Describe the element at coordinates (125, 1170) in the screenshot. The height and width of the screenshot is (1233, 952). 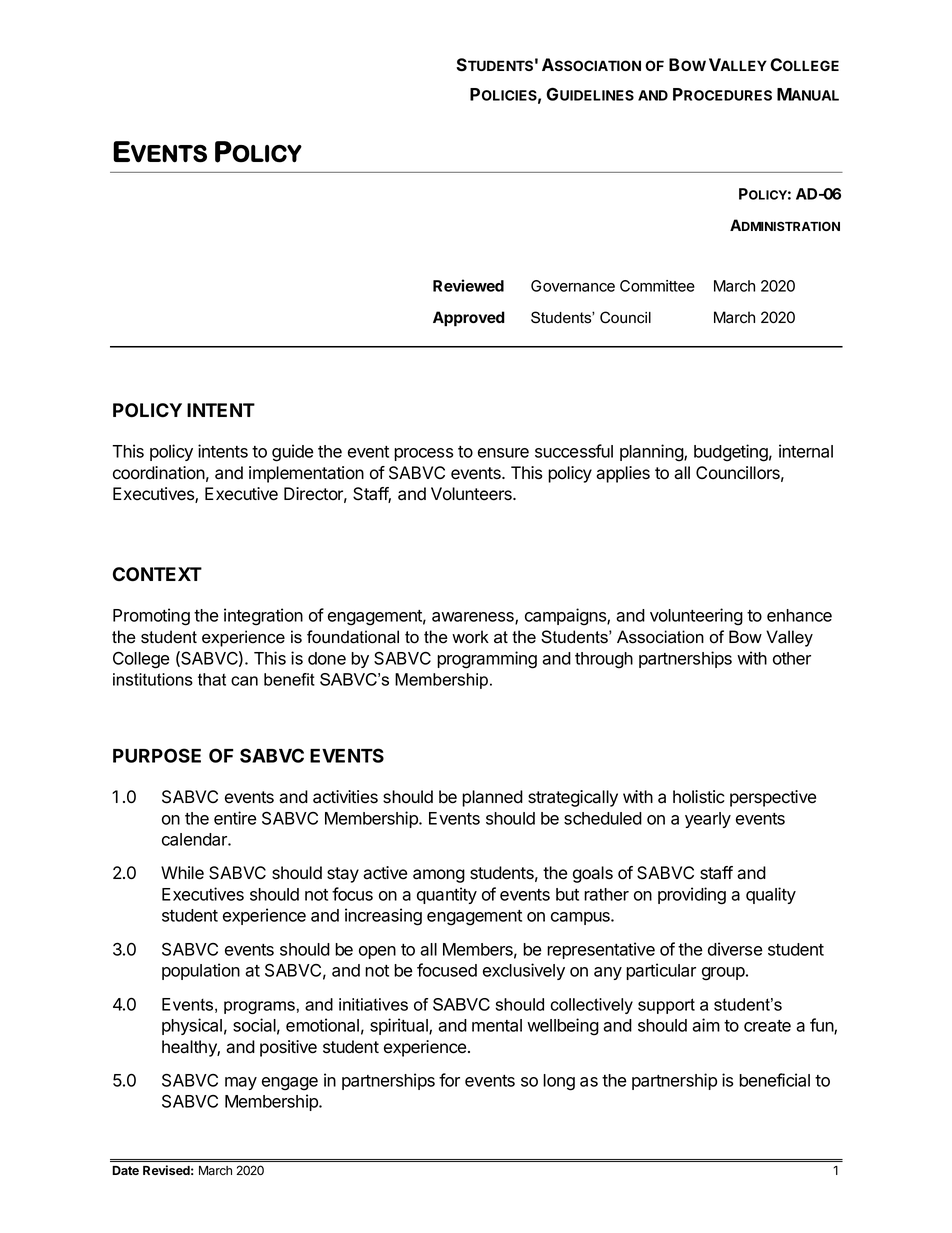
I see `Date` at that location.
